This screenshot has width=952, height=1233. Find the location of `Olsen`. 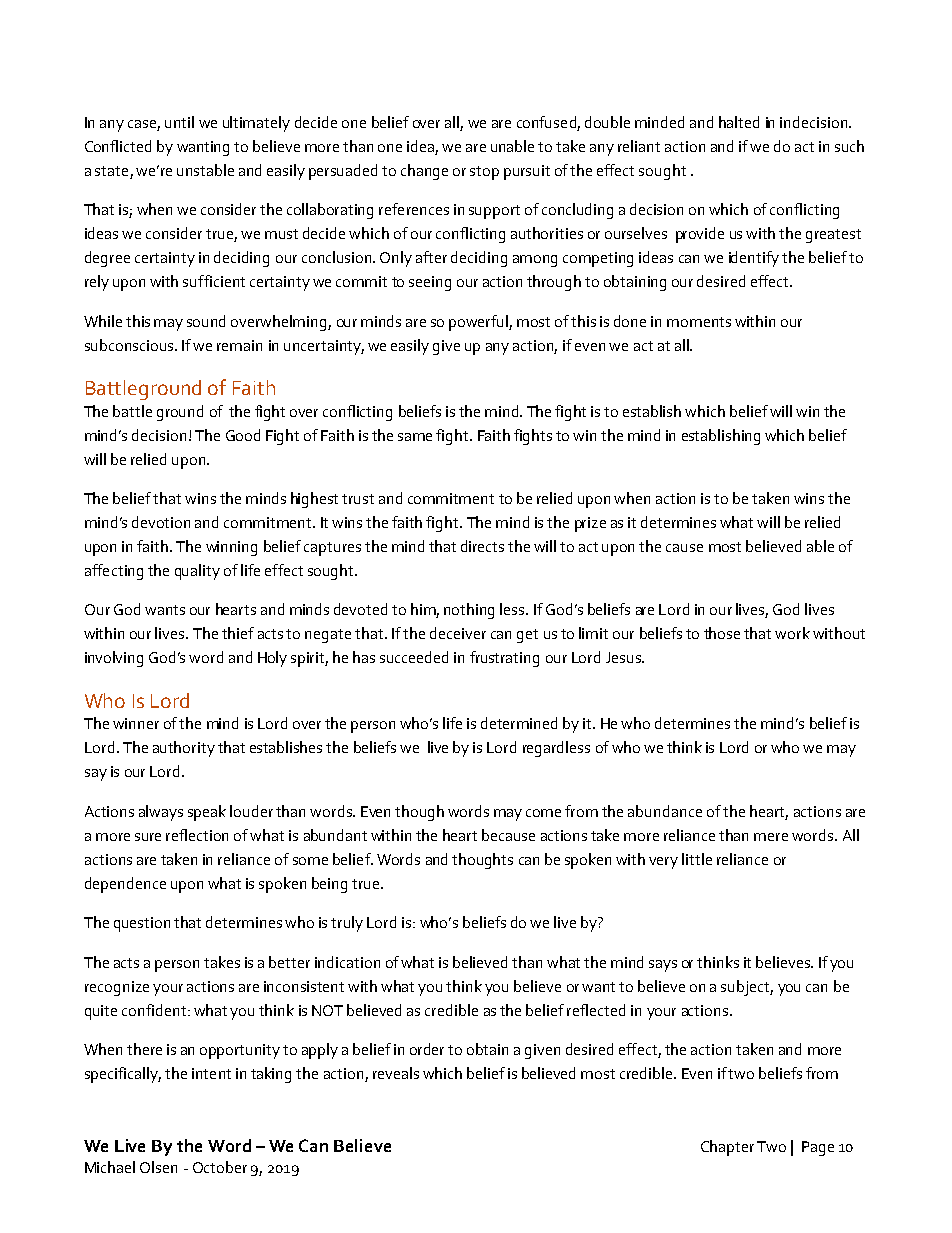

Olsen is located at coordinates (158, 1167).
